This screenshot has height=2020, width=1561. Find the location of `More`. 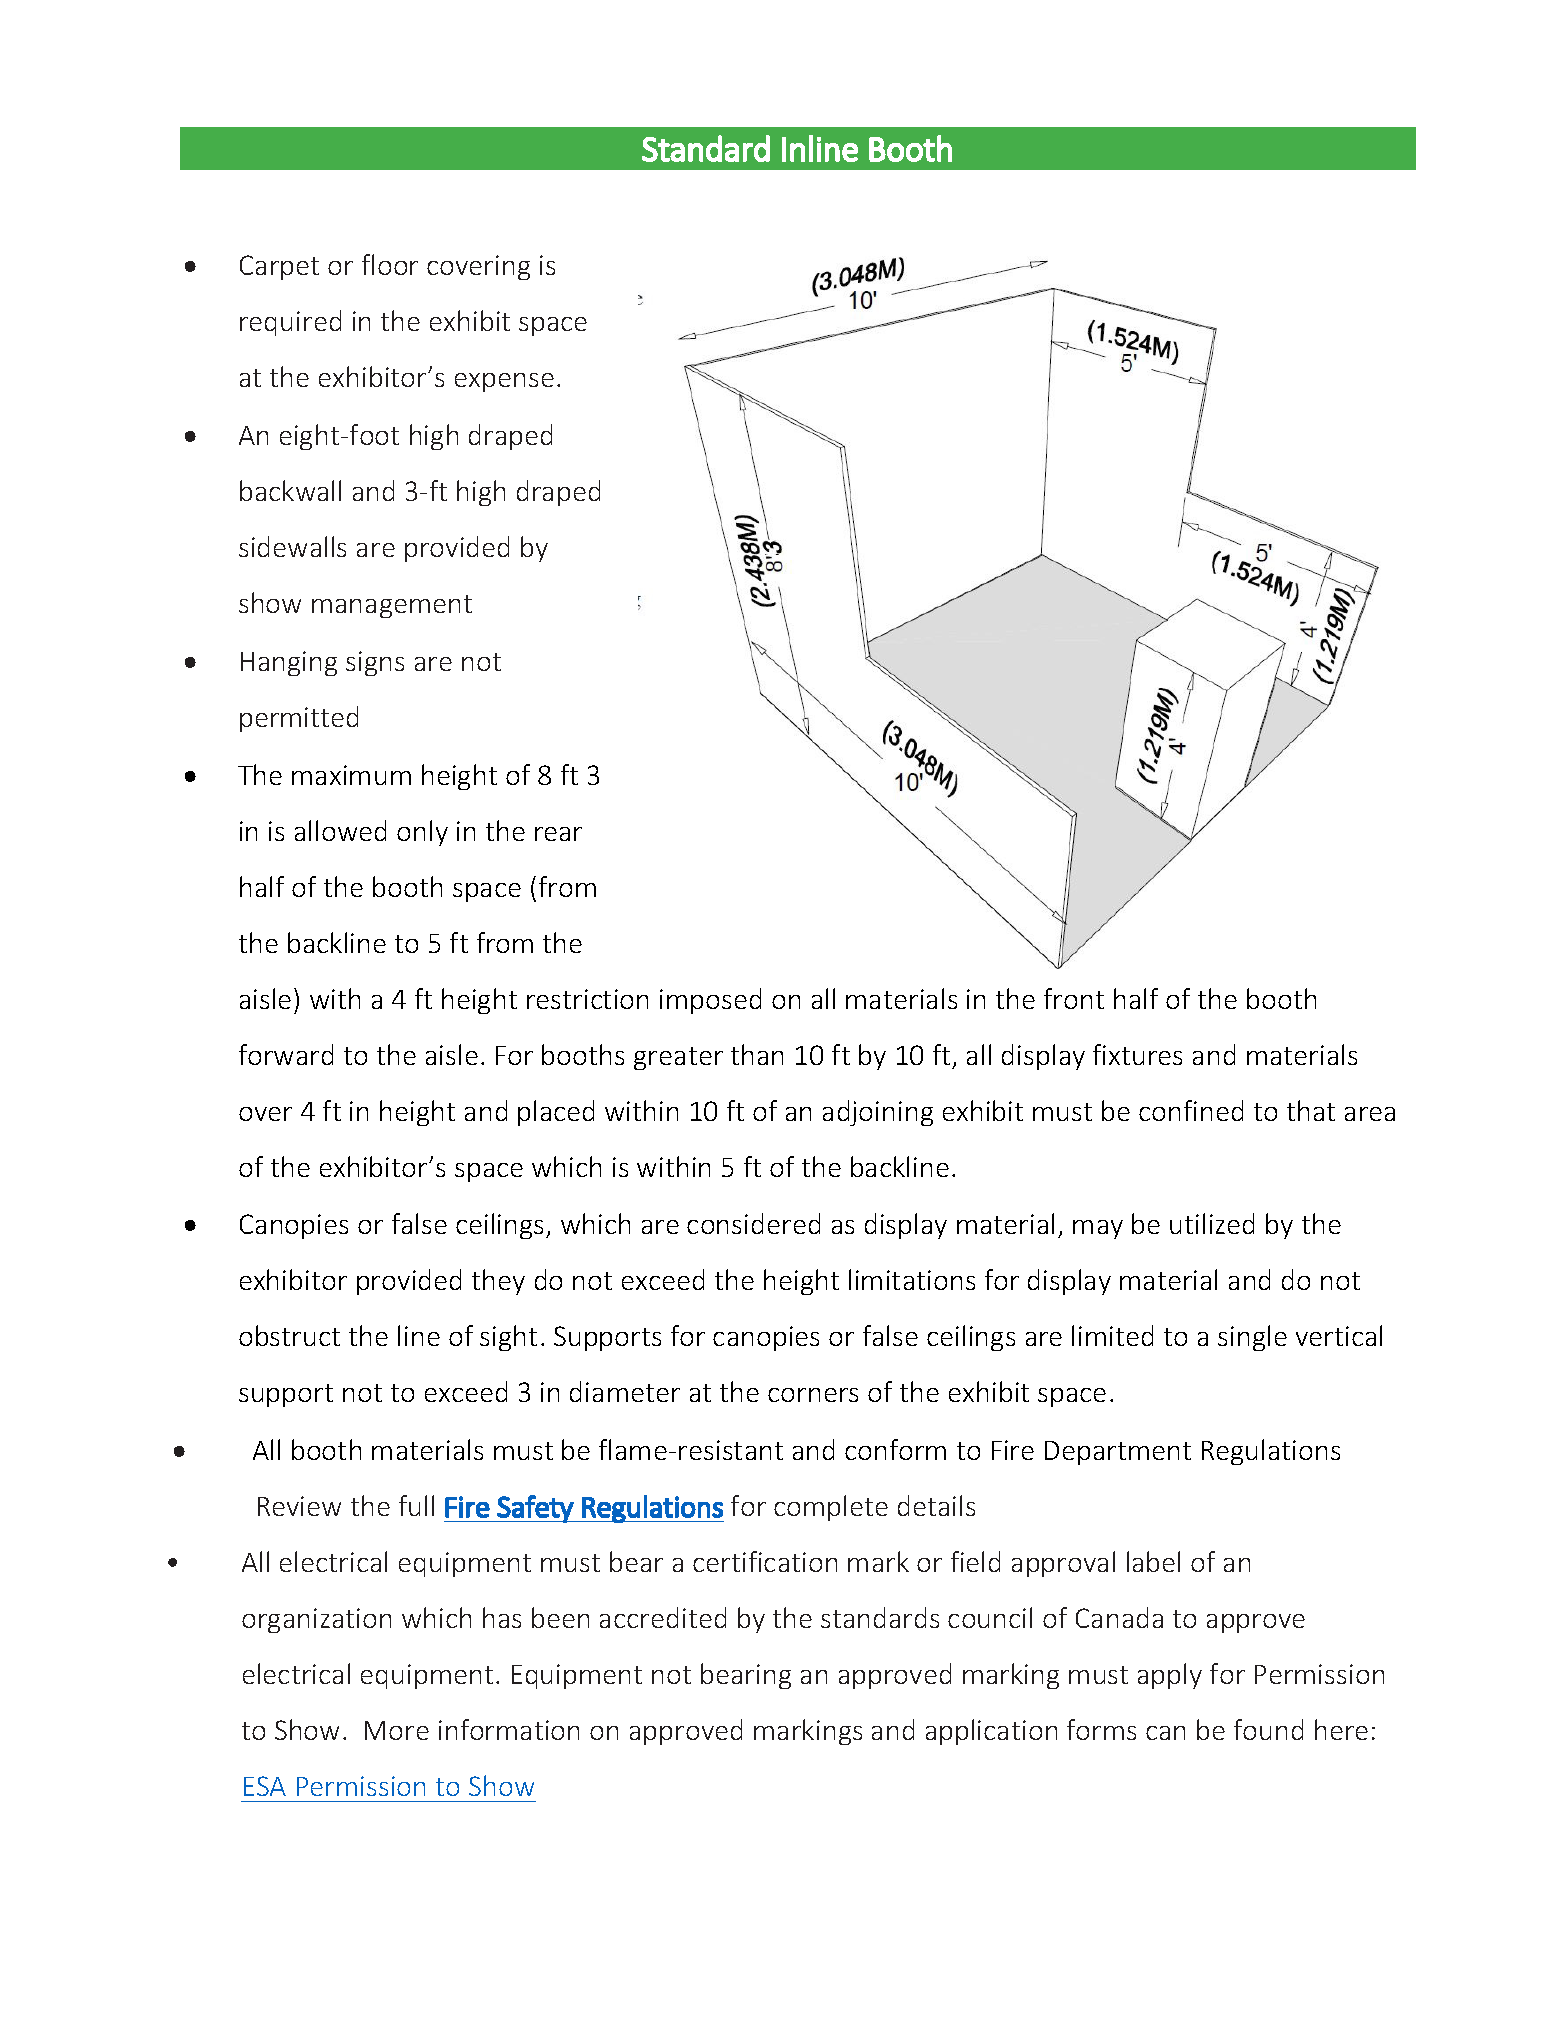

More is located at coordinates (397, 1730).
